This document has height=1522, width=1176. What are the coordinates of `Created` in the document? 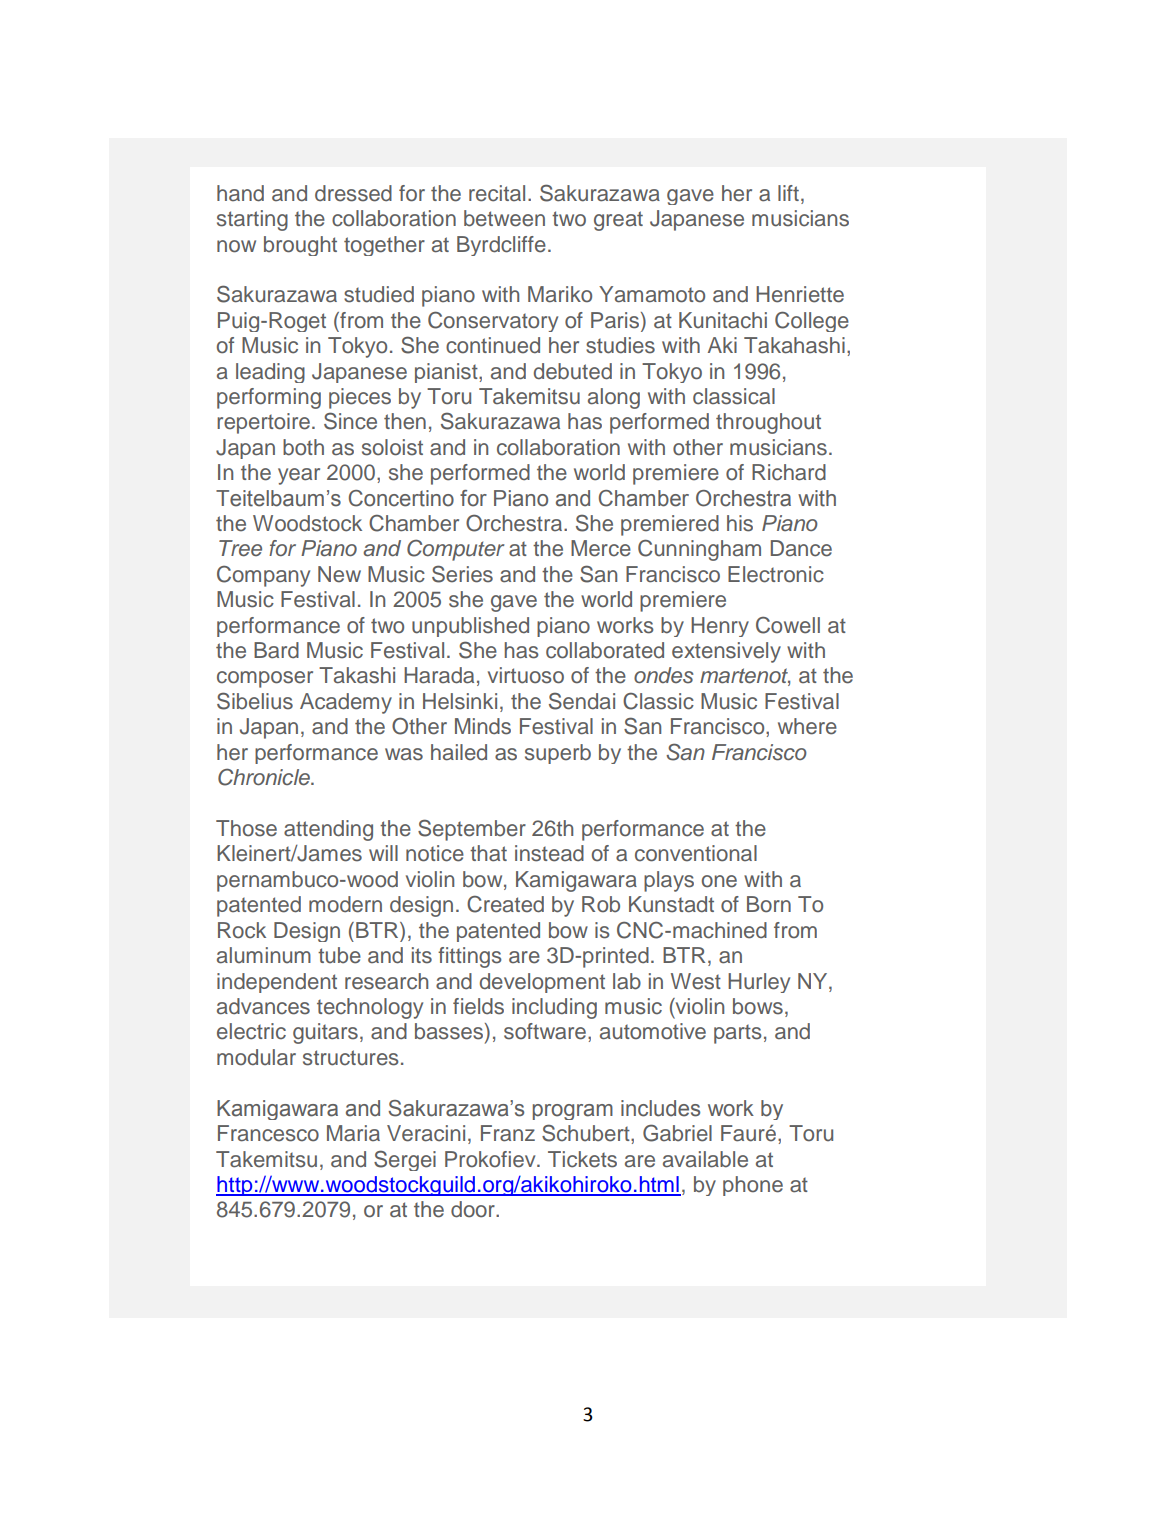 It's located at (505, 904).
